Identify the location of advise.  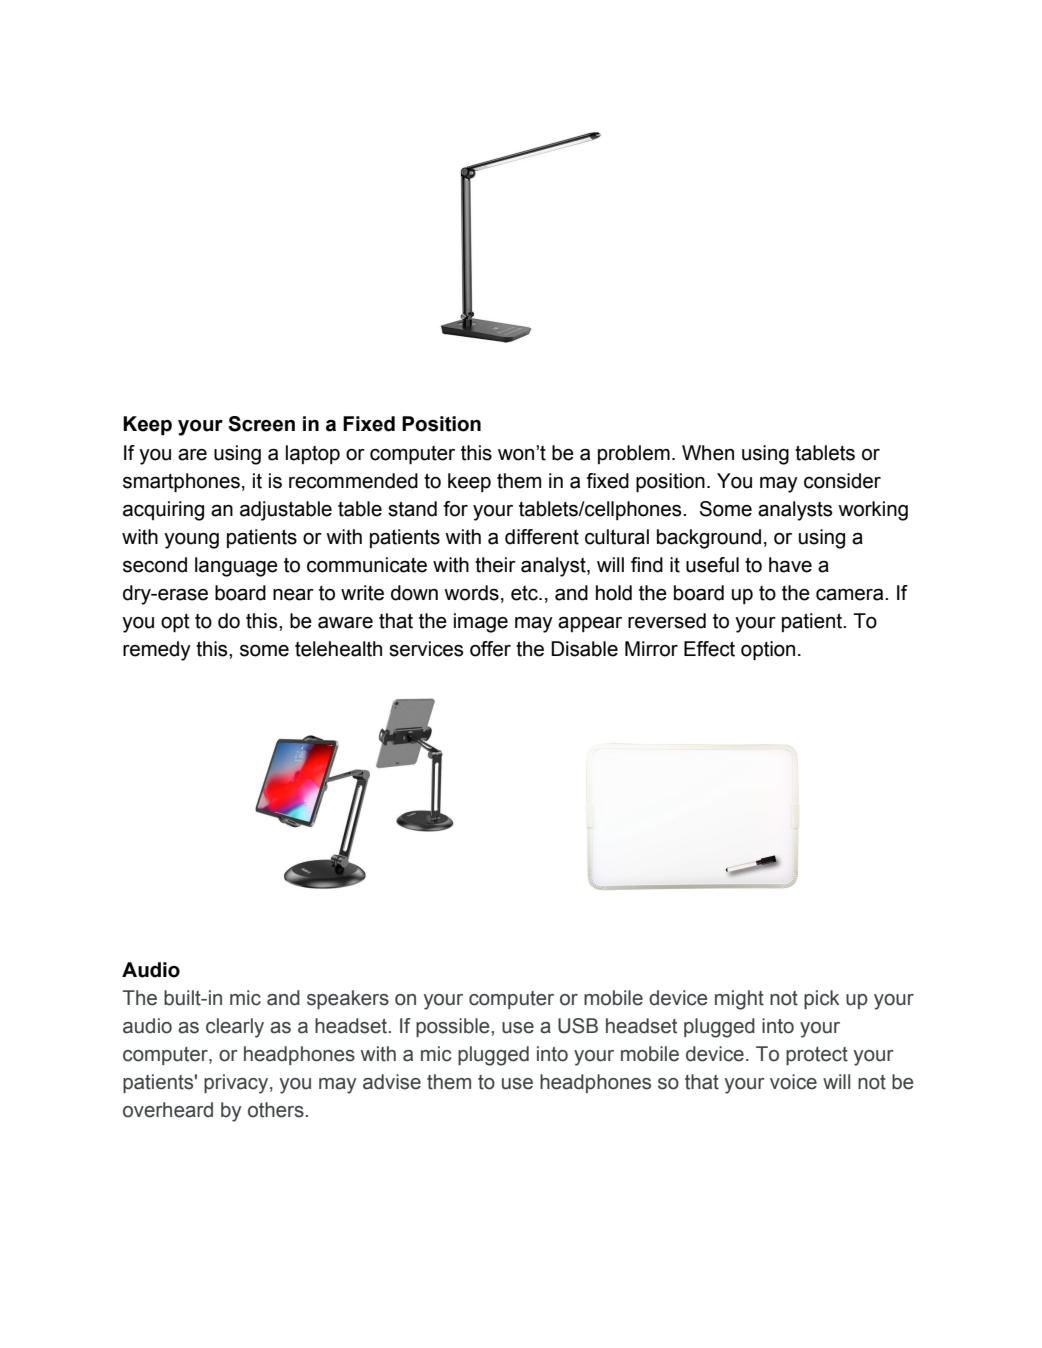
(392, 1082).
